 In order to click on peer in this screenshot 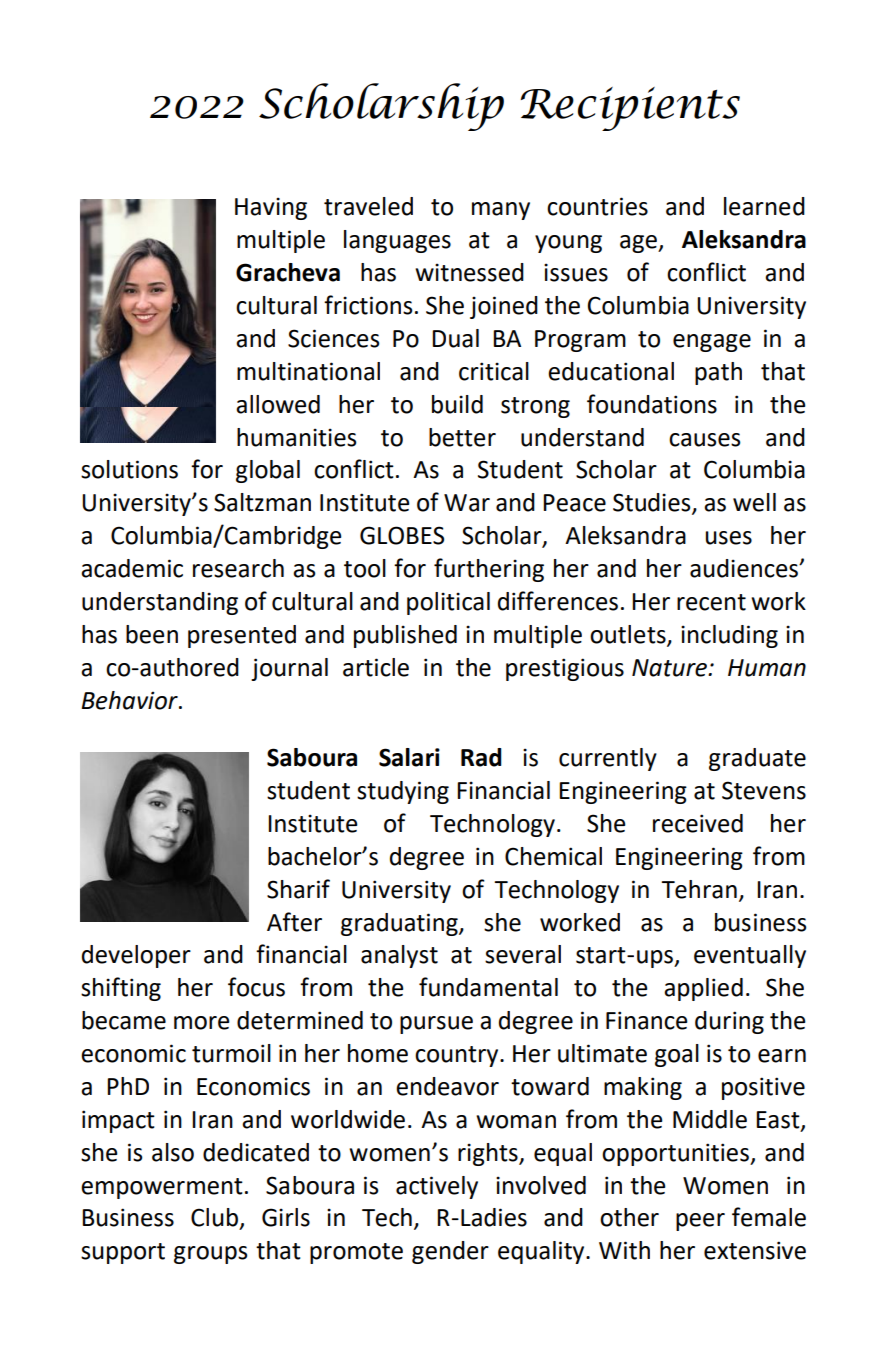, I will do `click(700, 1222)`.
